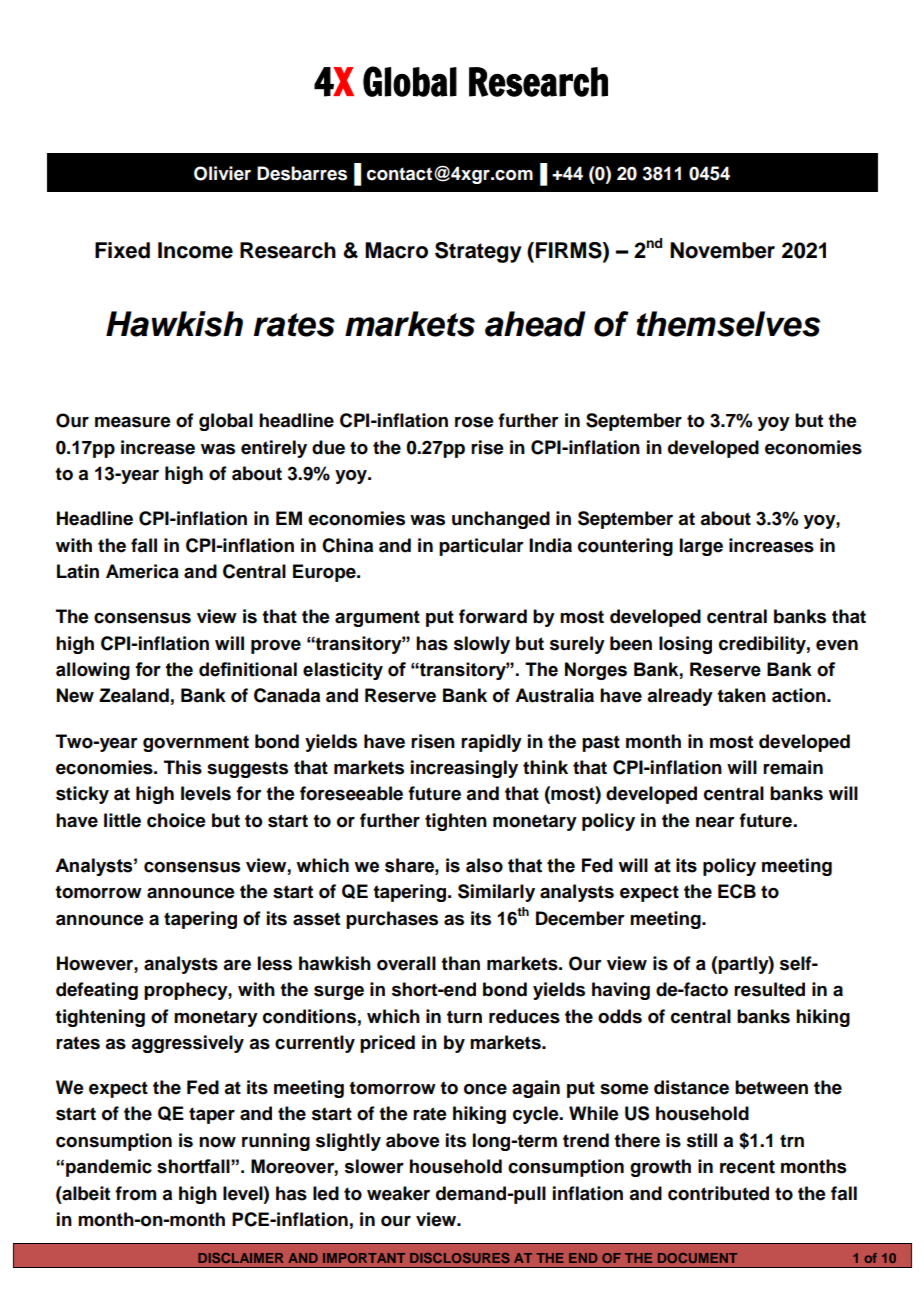 Image resolution: width=924 pixels, height=1308 pixels. What do you see at coordinates (135, 1193) in the image?
I see `from` at bounding box center [135, 1193].
